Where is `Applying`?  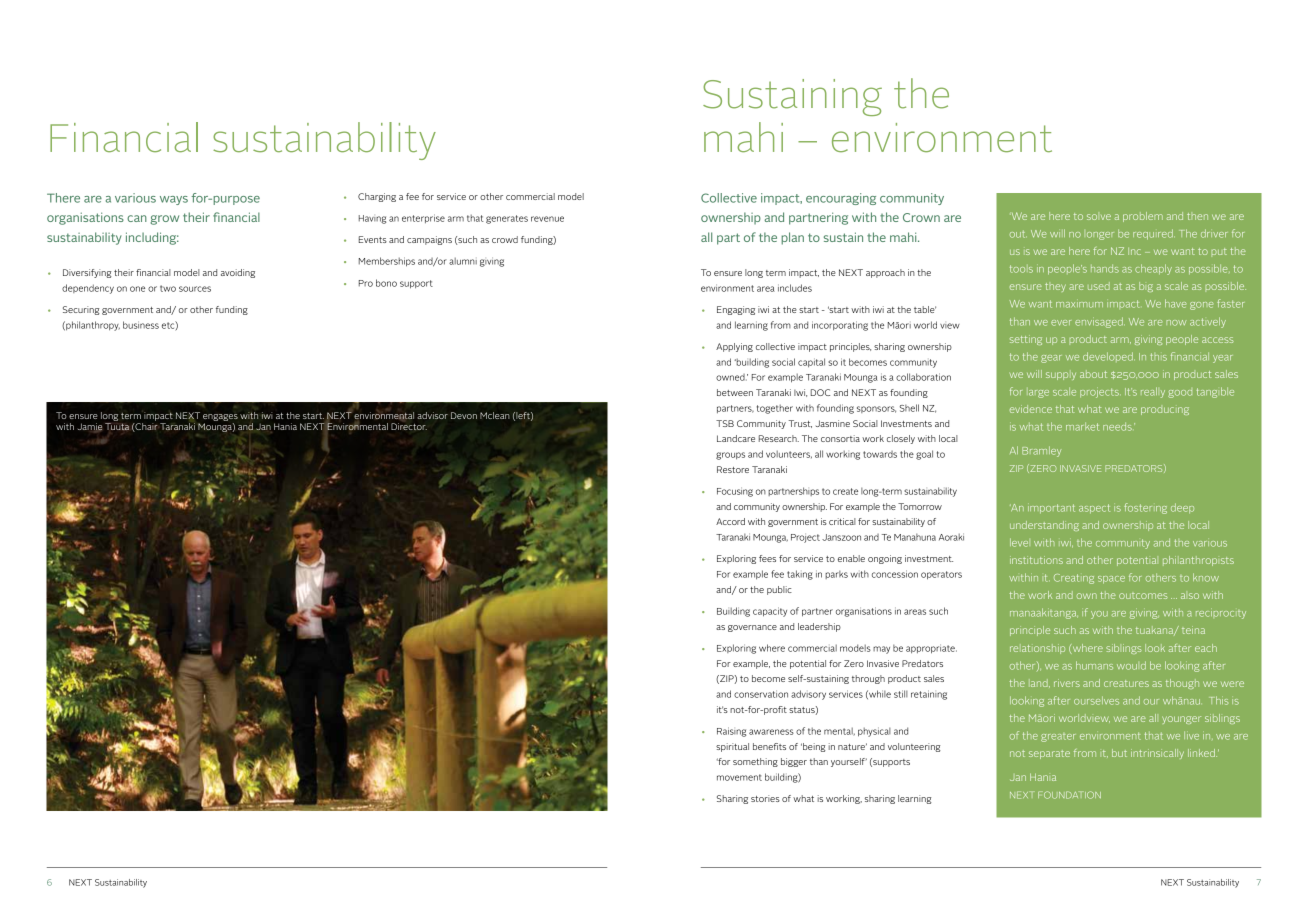
Applying is located at coordinates (734, 347).
